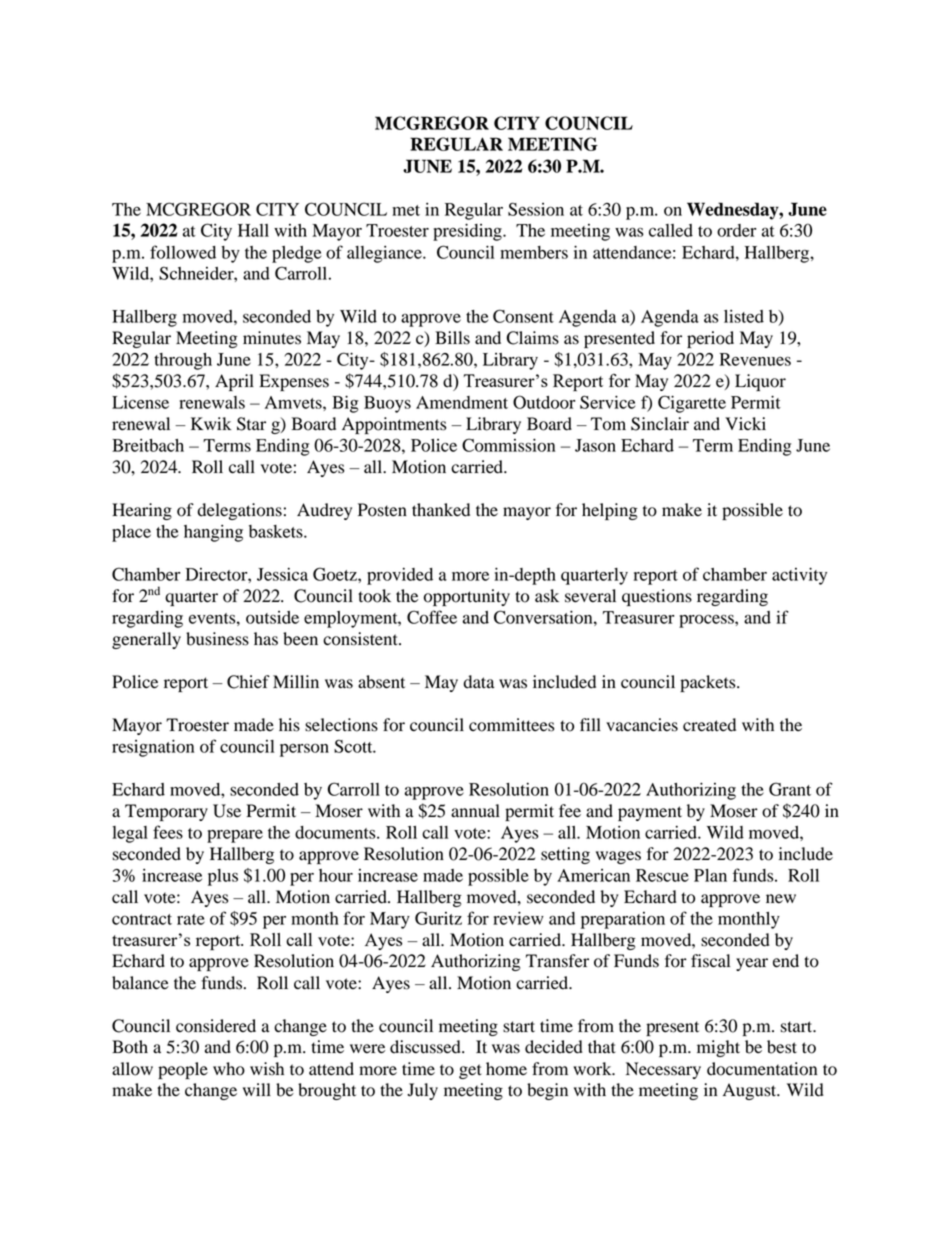 The image size is (952, 1233). What do you see at coordinates (518, 918) in the document?
I see `review` at bounding box center [518, 918].
